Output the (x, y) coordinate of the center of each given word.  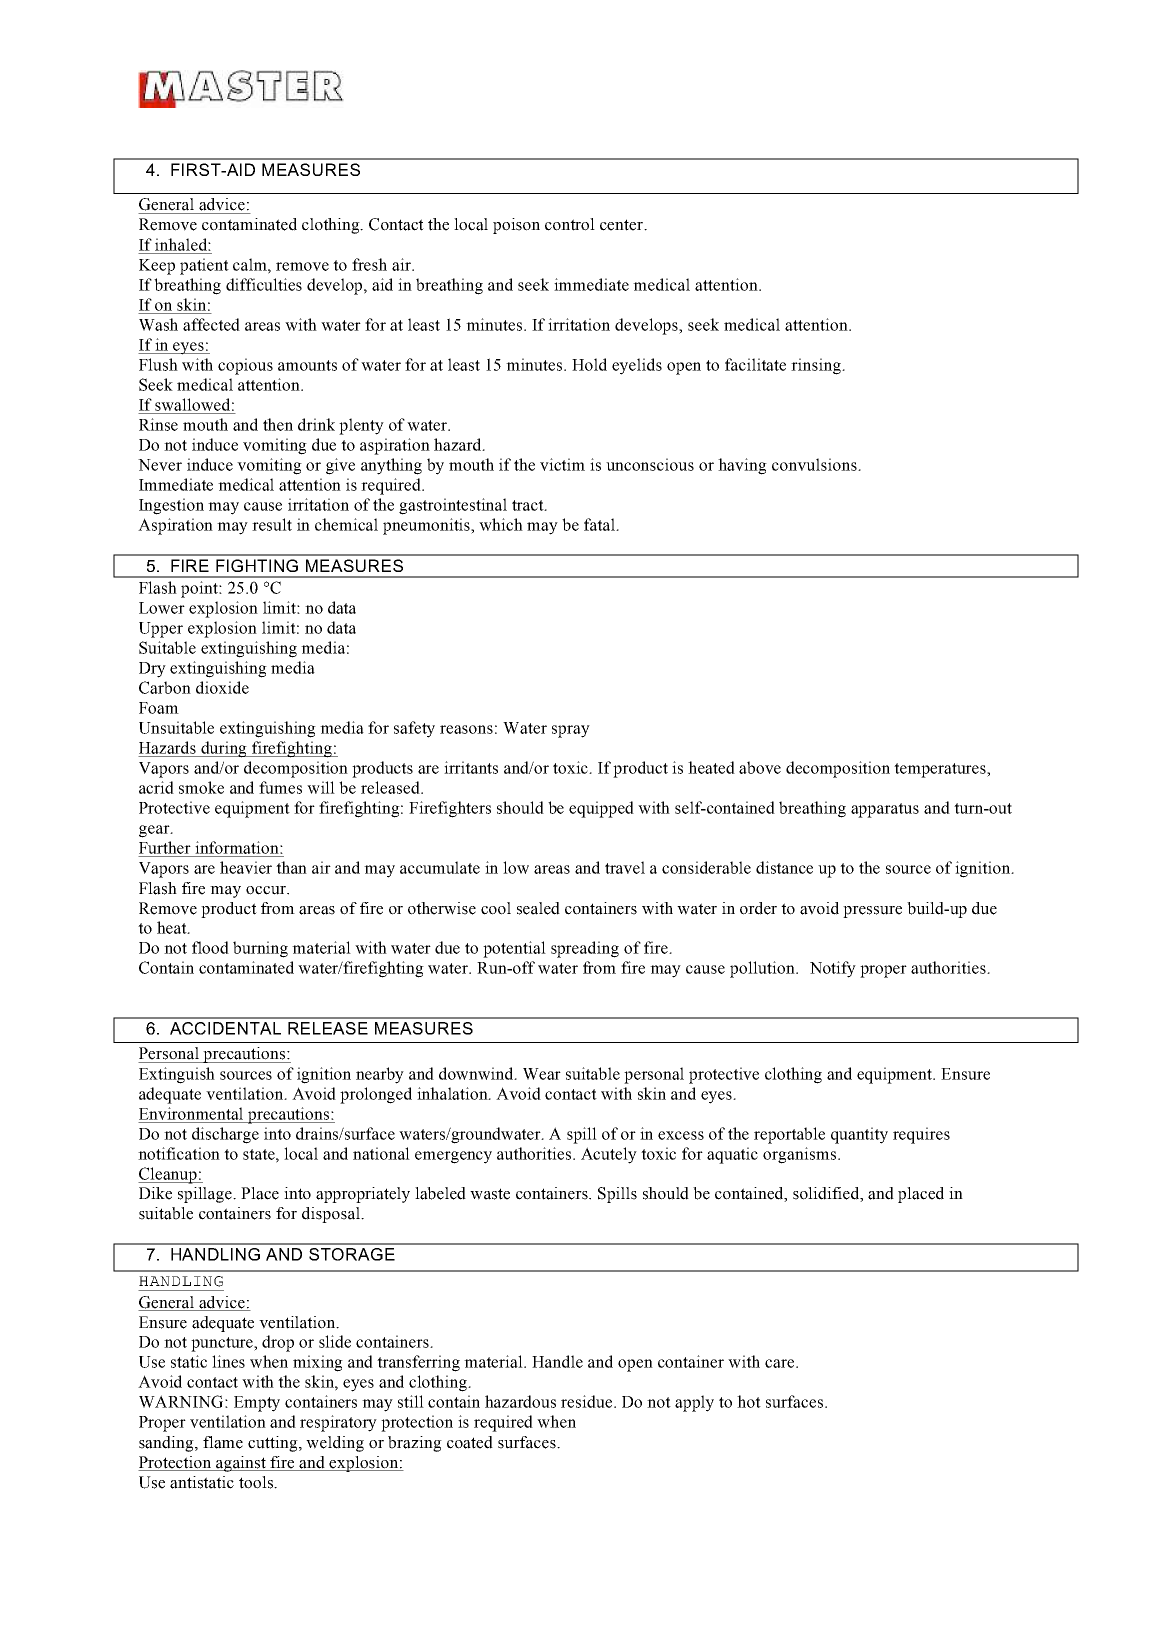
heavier (246, 867)
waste (490, 1194)
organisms (801, 1155)
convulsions (815, 464)
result (272, 524)
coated (470, 1442)
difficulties (264, 284)
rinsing (817, 366)
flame (223, 1442)
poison (516, 226)
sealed (538, 908)
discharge (225, 1135)
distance (784, 867)
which (501, 524)
